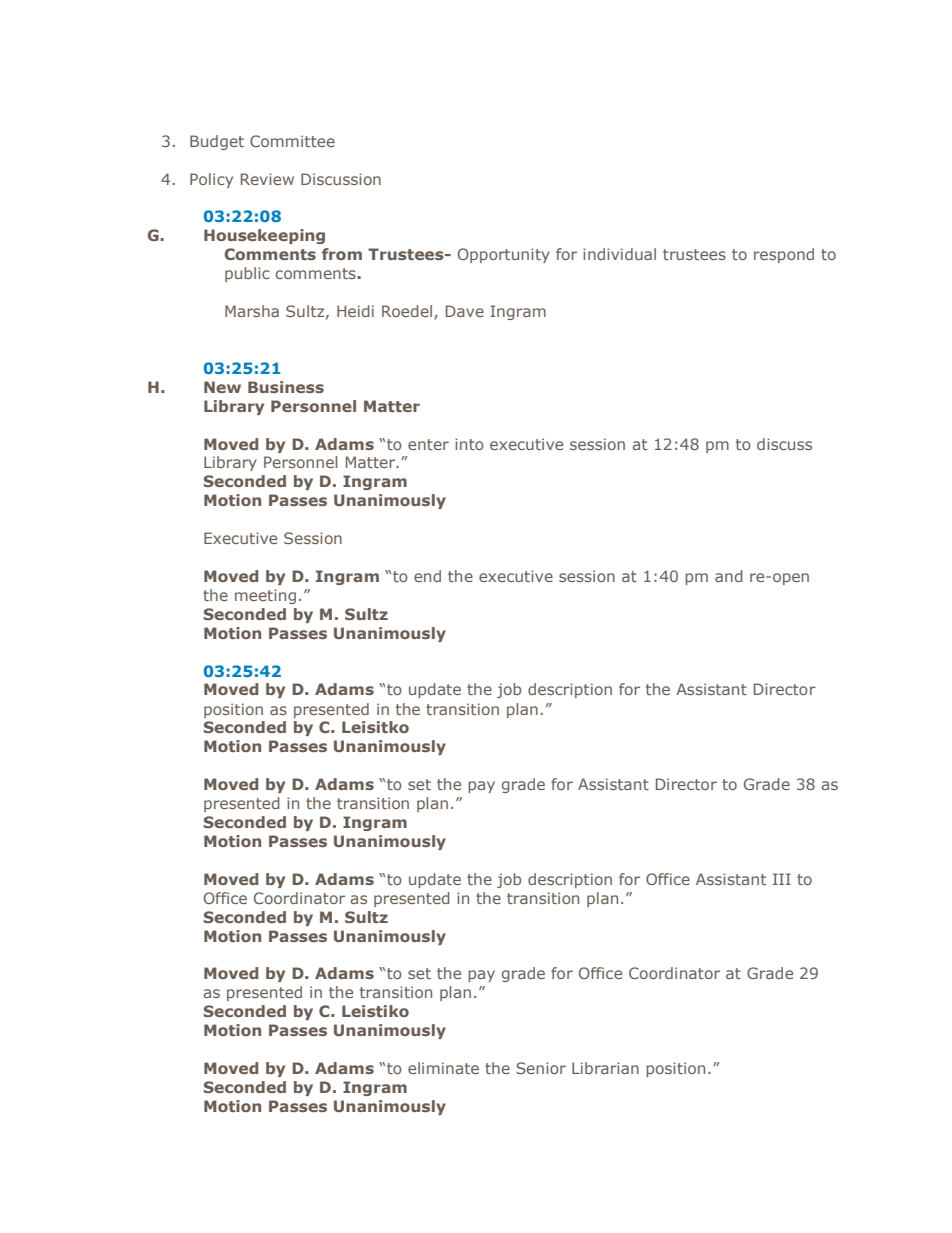 The height and width of the screenshot is (1233, 952). Describe the element at coordinates (267, 179) in the screenshot. I see `Review` at that location.
